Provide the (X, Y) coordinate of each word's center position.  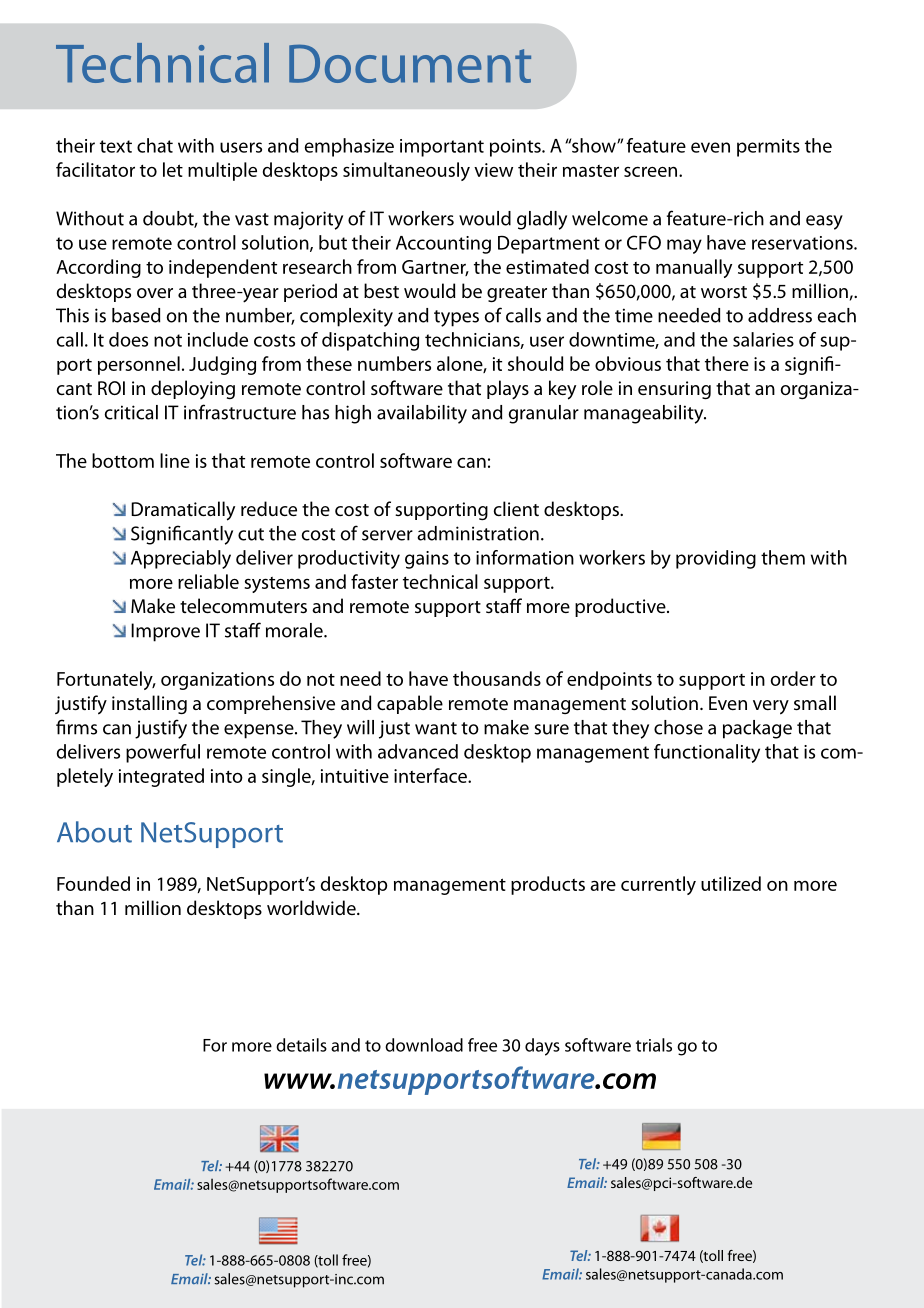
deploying (193, 389)
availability (422, 414)
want (436, 728)
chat (155, 145)
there (727, 363)
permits (768, 148)
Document (410, 64)
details (301, 1045)
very (771, 707)
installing (149, 704)
